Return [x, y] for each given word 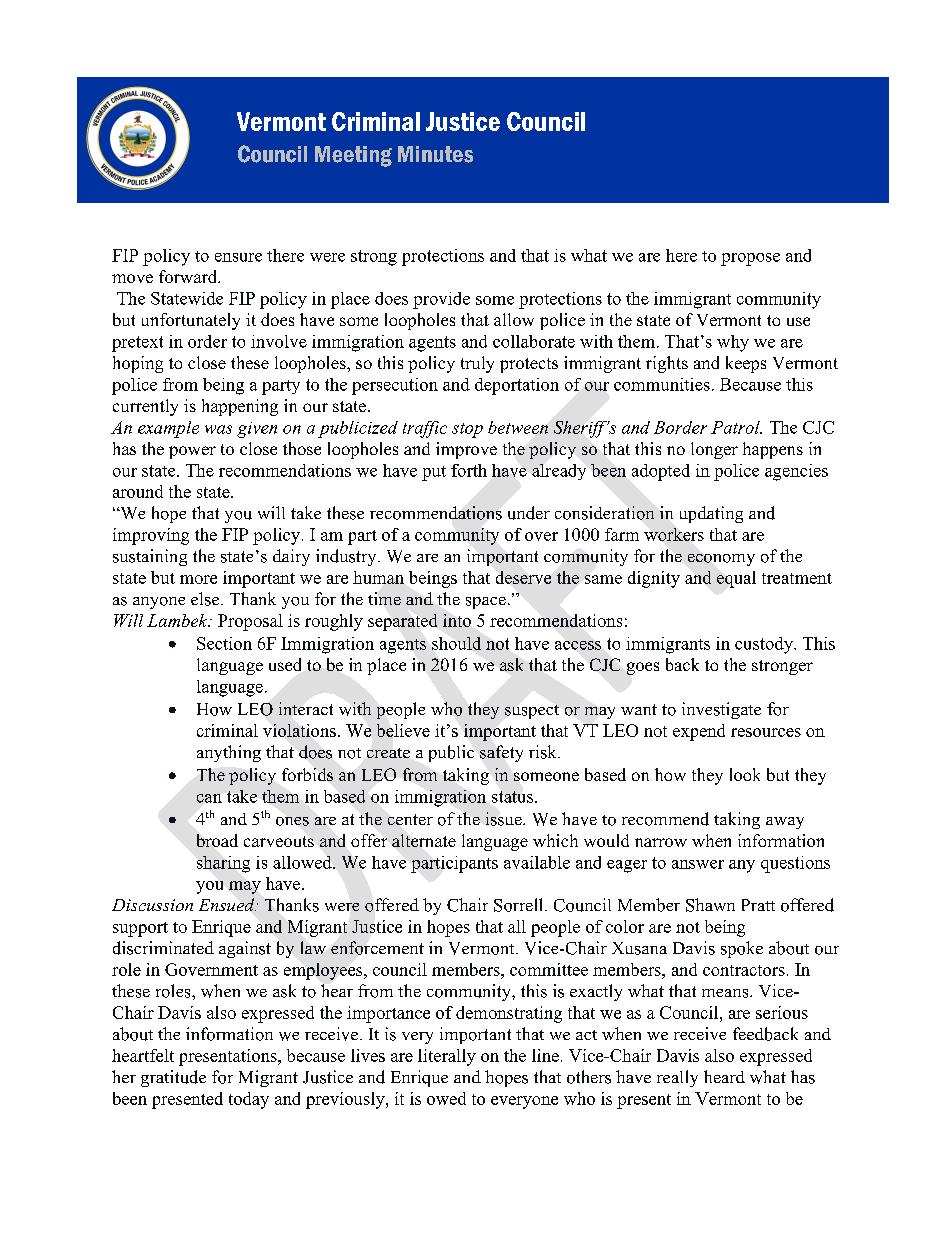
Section [224, 643]
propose [750, 259]
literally [447, 1057]
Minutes [435, 154]
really [677, 1078]
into [457, 620]
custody [765, 645]
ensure [238, 257]
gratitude [173, 1078]
